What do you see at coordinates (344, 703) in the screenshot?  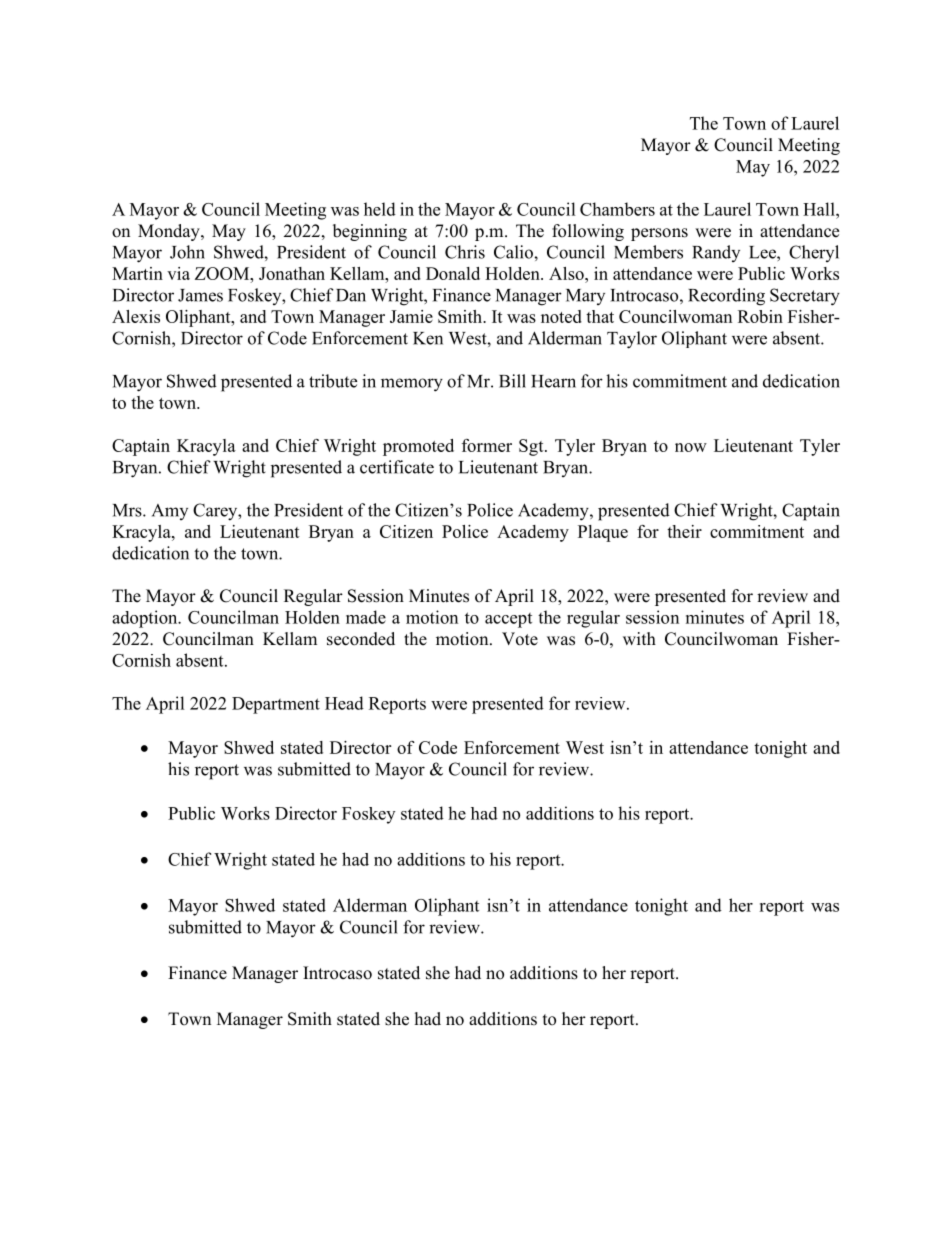 I see `Head` at bounding box center [344, 703].
